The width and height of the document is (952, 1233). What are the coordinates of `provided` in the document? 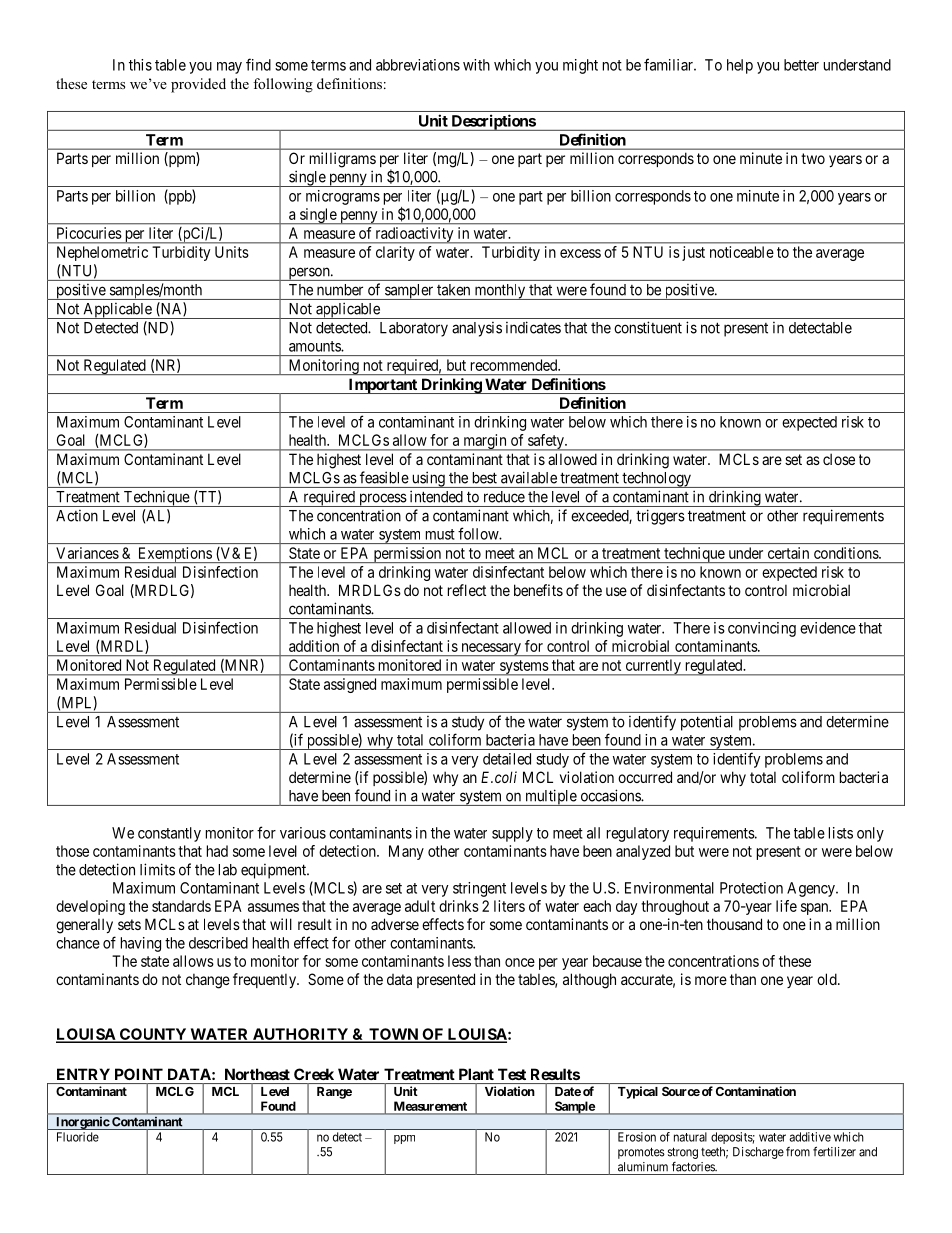 It's located at (198, 85).
